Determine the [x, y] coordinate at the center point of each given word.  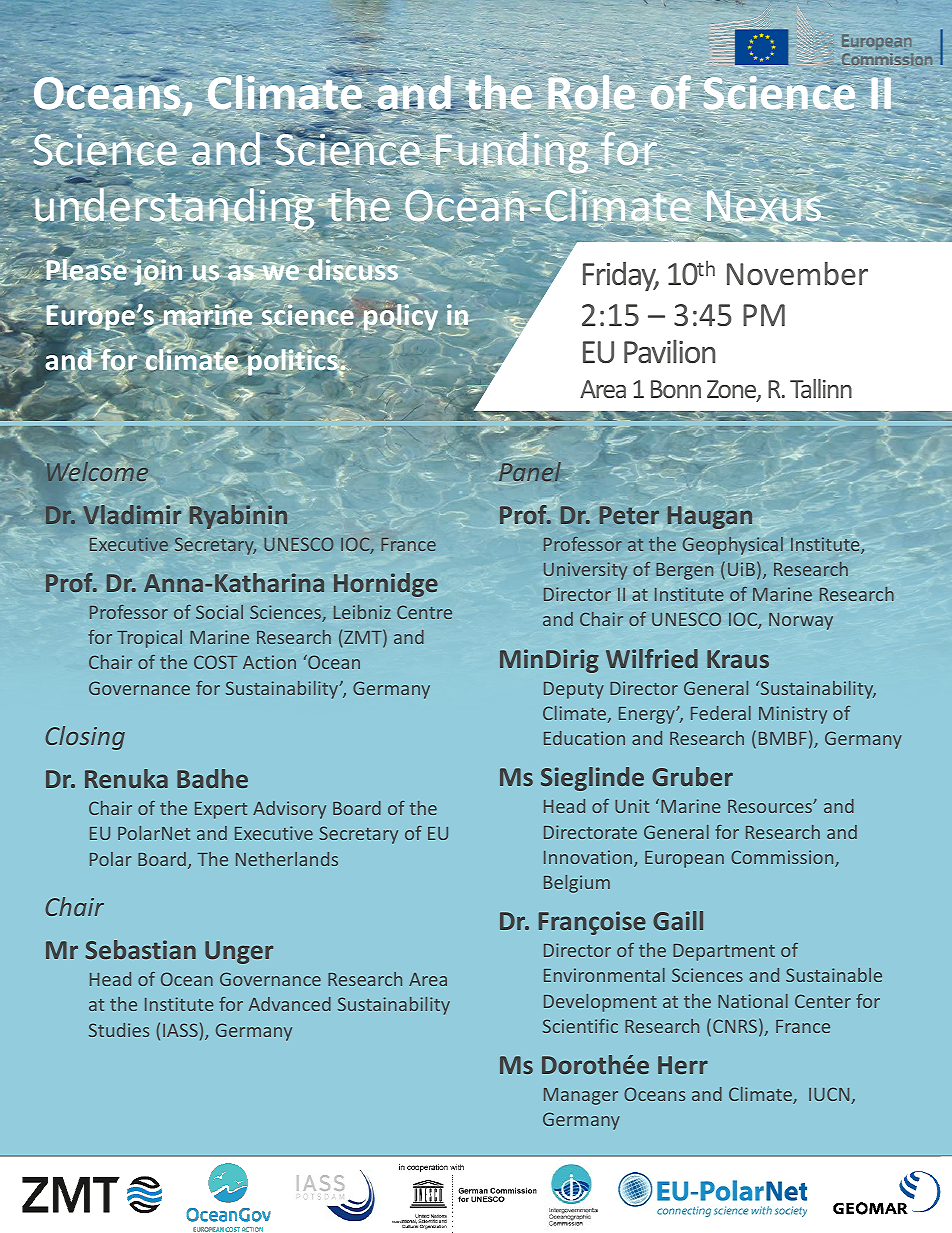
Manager [581, 1096]
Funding [511, 152]
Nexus [765, 206]
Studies [119, 1030]
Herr [683, 1065]
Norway [801, 621]
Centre [424, 612]
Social [219, 612]
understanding [174, 209]
